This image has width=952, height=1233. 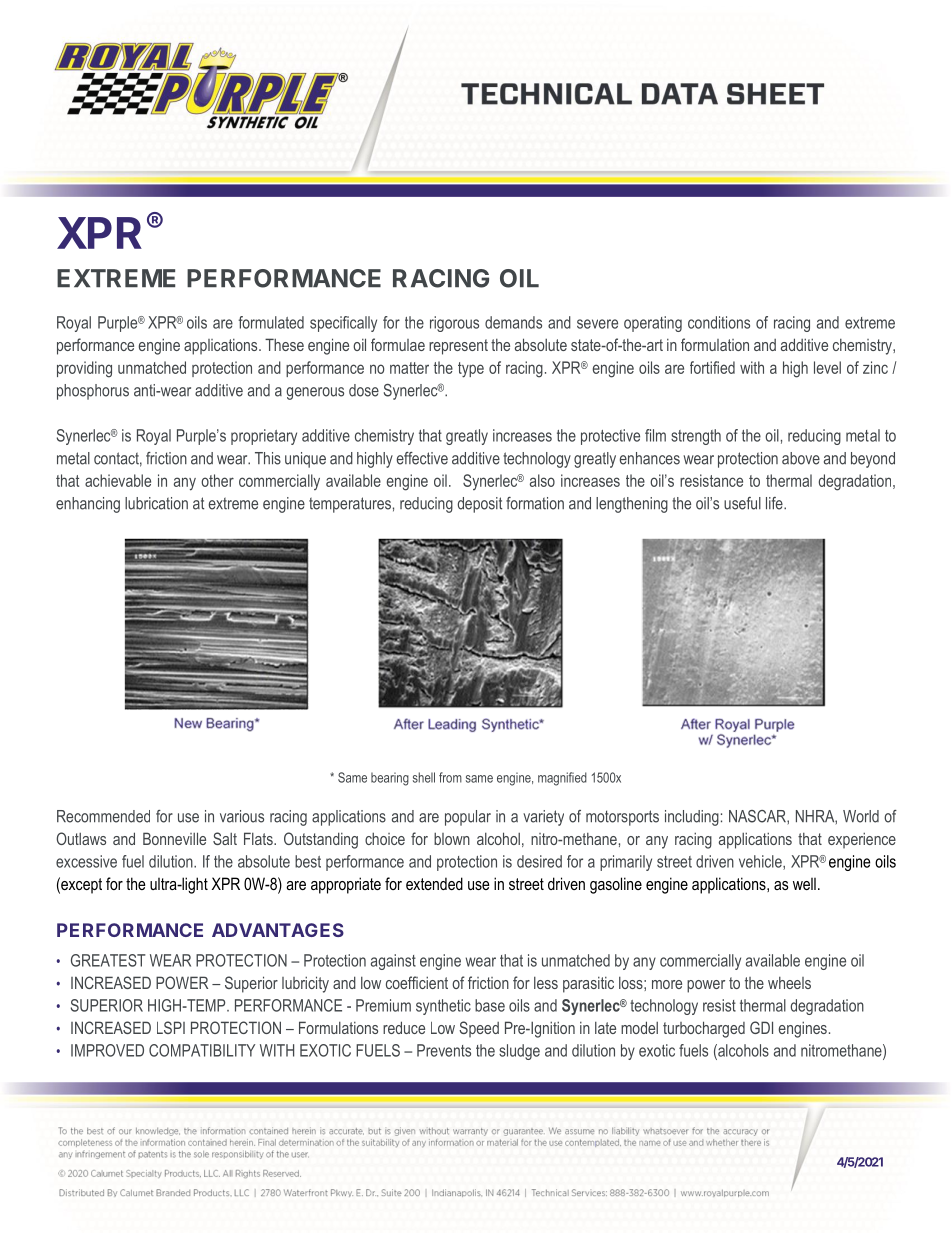 What do you see at coordinates (479, 1029) in the image?
I see `Speed` at bounding box center [479, 1029].
